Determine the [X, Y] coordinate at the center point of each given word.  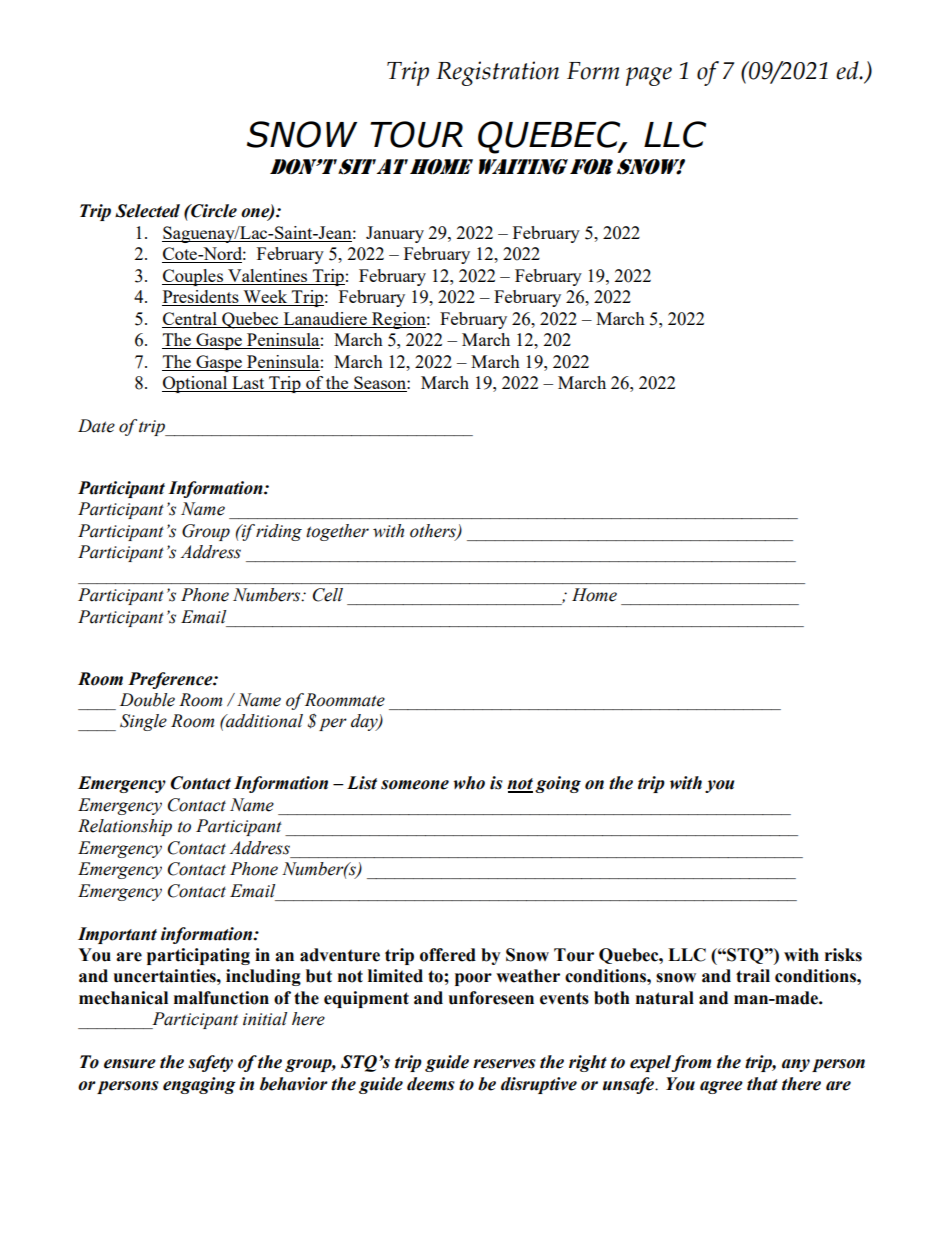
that [762, 1084]
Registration [497, 73]
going [558, 784]
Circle [213, 211]
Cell [328, 595]
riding [279, 532]
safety [210, 1063]
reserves [504, 1064]
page [649, 76]
